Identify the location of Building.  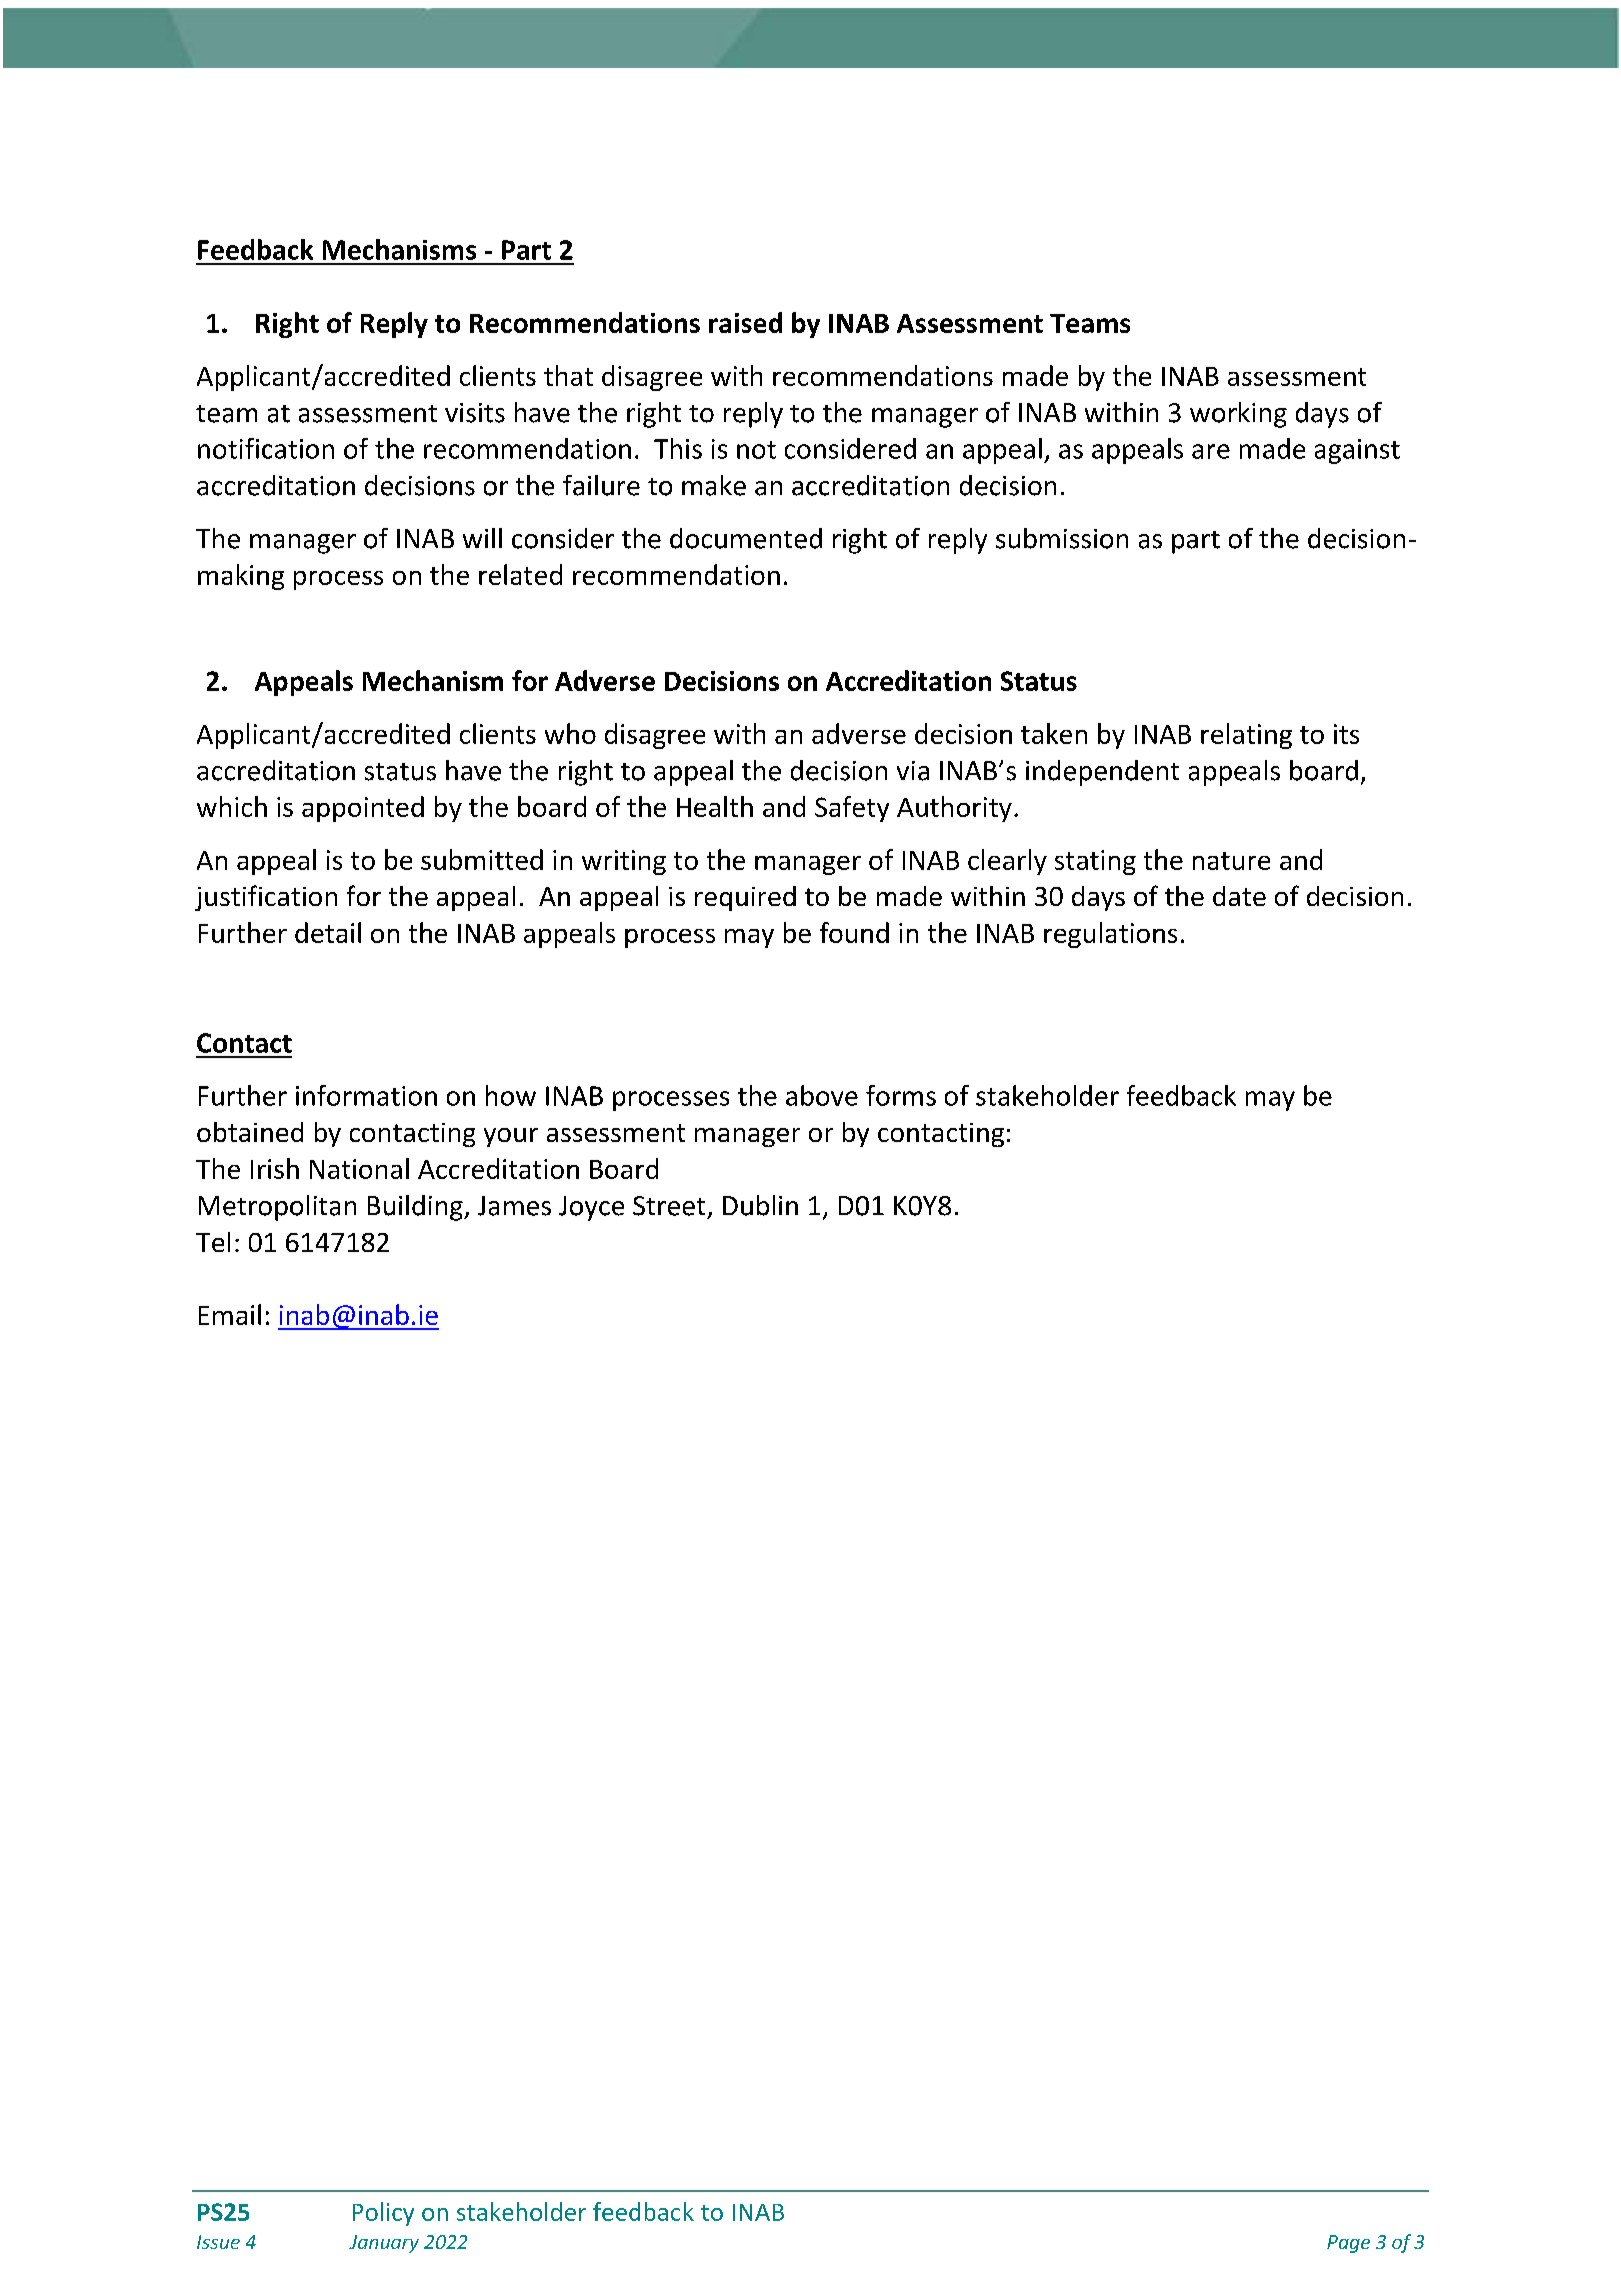
(416, 1208).
